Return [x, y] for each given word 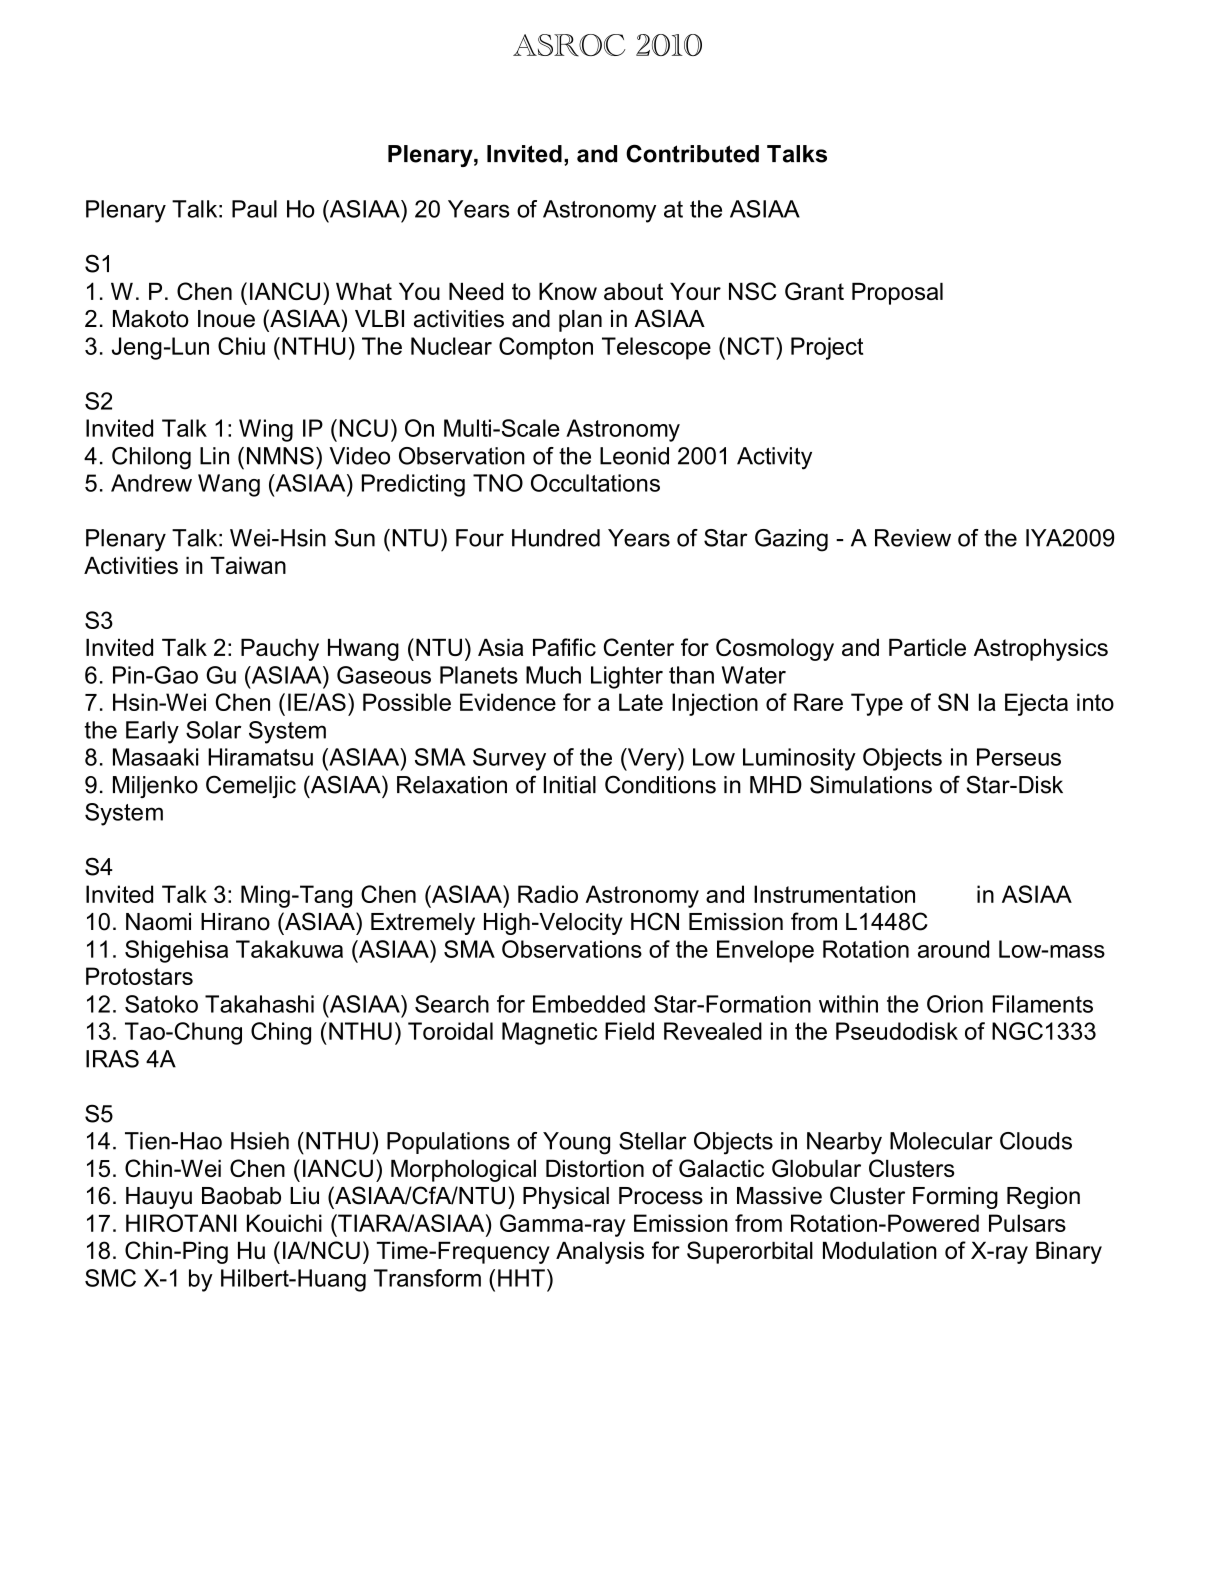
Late [641, 702]
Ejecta [1036, 704]
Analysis [600, 1253]
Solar [214, 730]
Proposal [897, 294]
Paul [254, 209]
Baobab [241, 1196]
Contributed [692, 153]
